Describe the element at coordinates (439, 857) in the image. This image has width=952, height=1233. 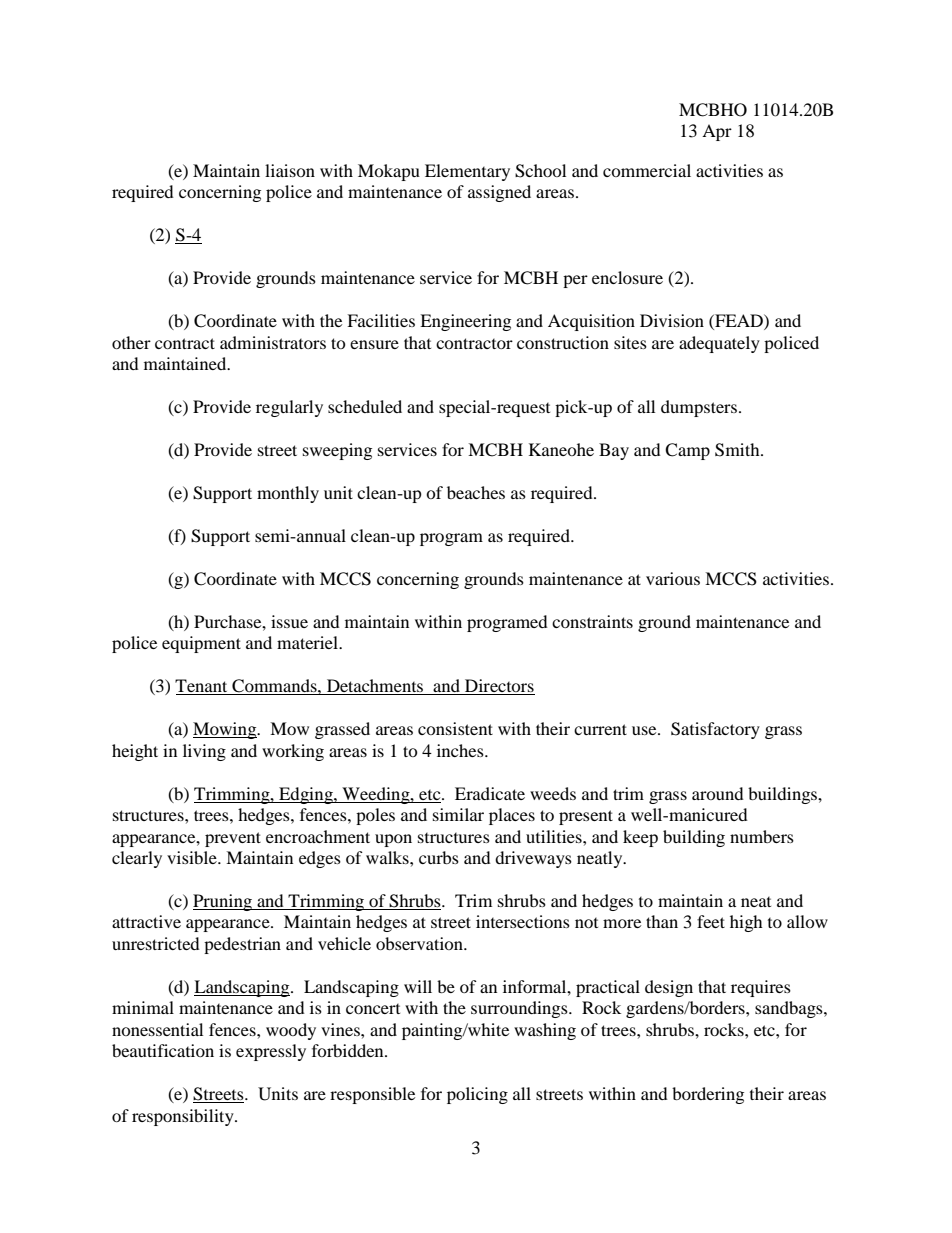
I see `curbs` at that location.
